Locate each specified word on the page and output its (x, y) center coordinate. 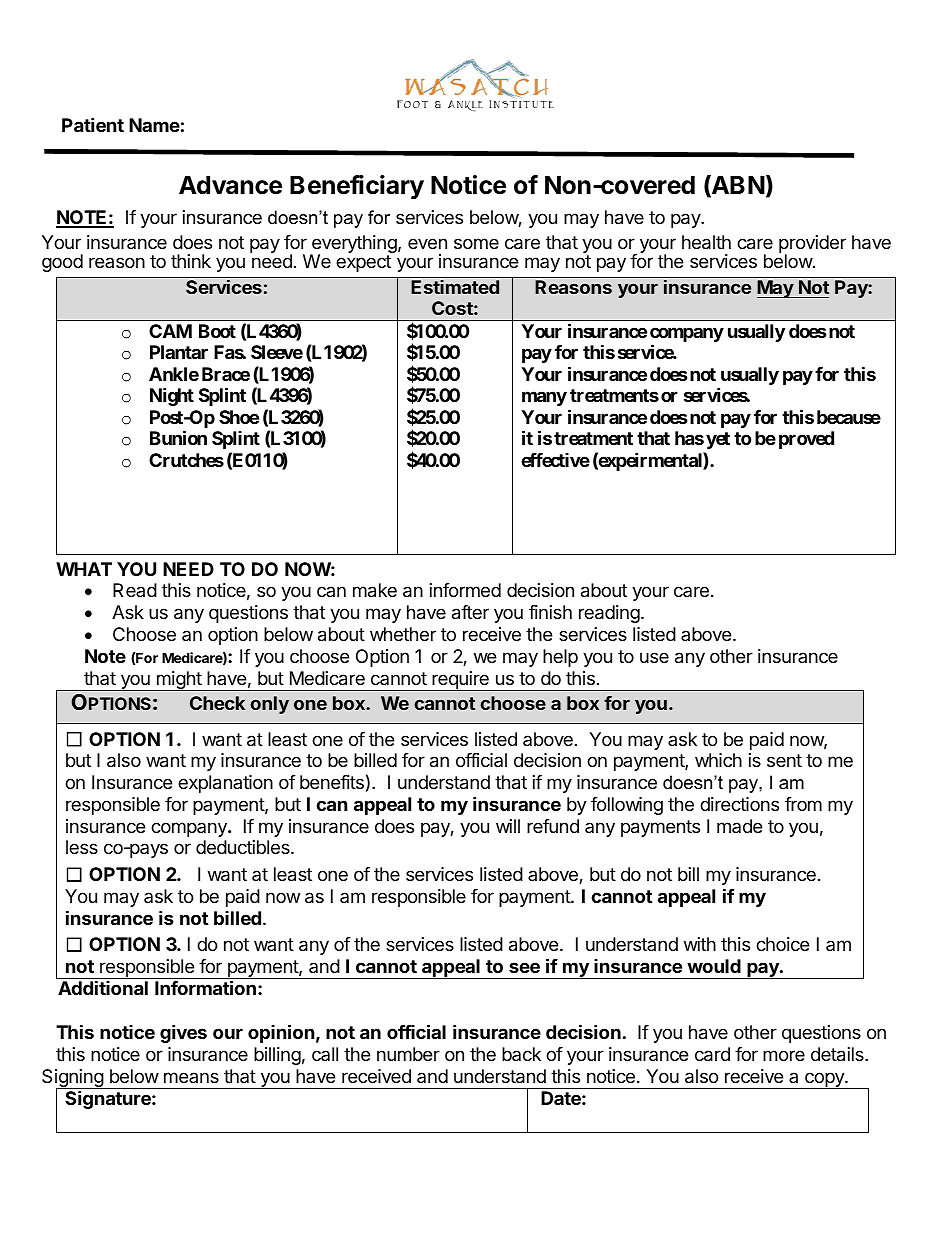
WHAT (84, 569)
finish (550, 612)
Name (154, 125)
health (706, 242)
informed (465, 590)
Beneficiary (357, 187)
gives (183, 1033)
